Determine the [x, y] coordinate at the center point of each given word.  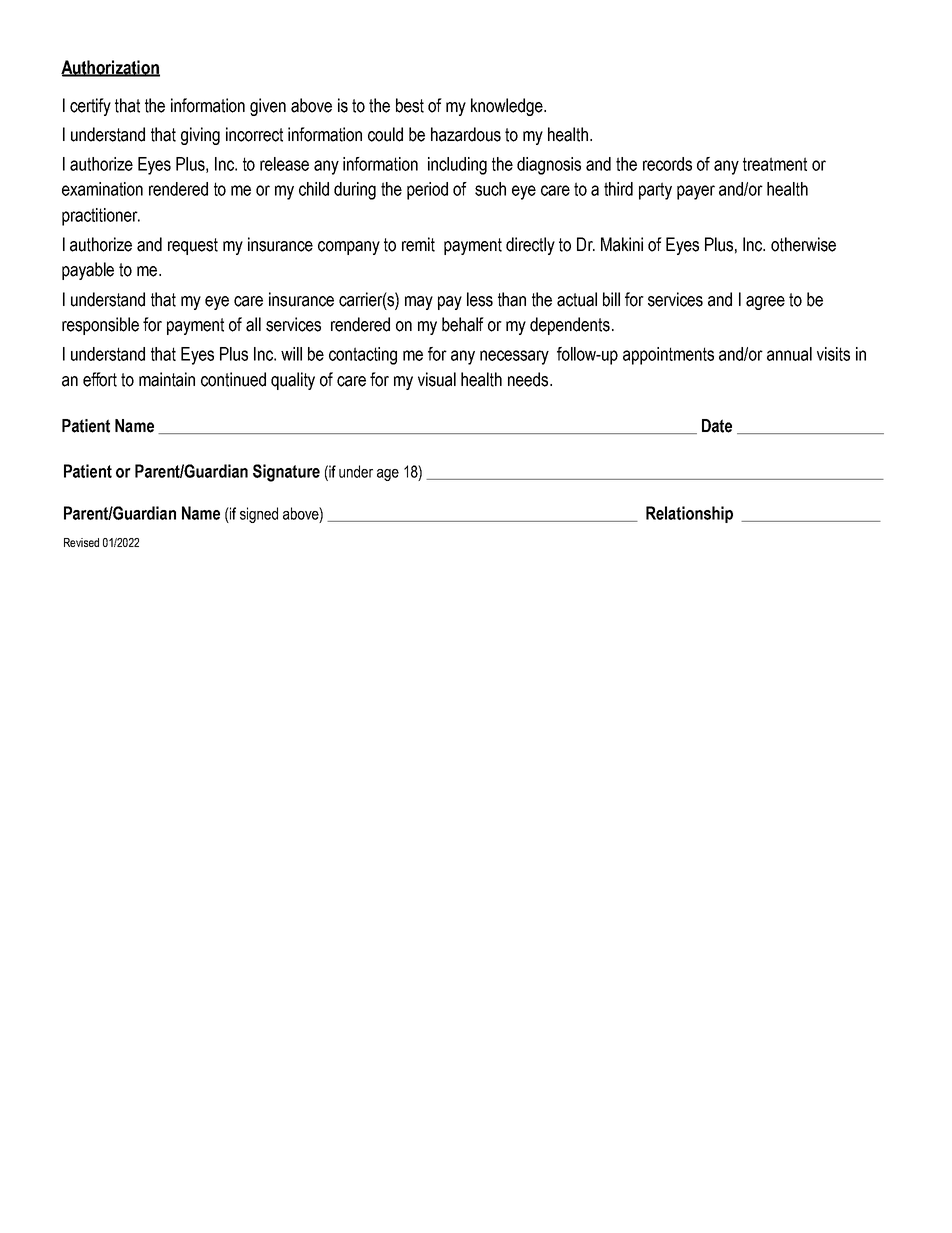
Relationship [689, 514]
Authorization [110, 68]
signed [259, 515]
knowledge [508, 107]
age [388, 475]
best [410, 105]
